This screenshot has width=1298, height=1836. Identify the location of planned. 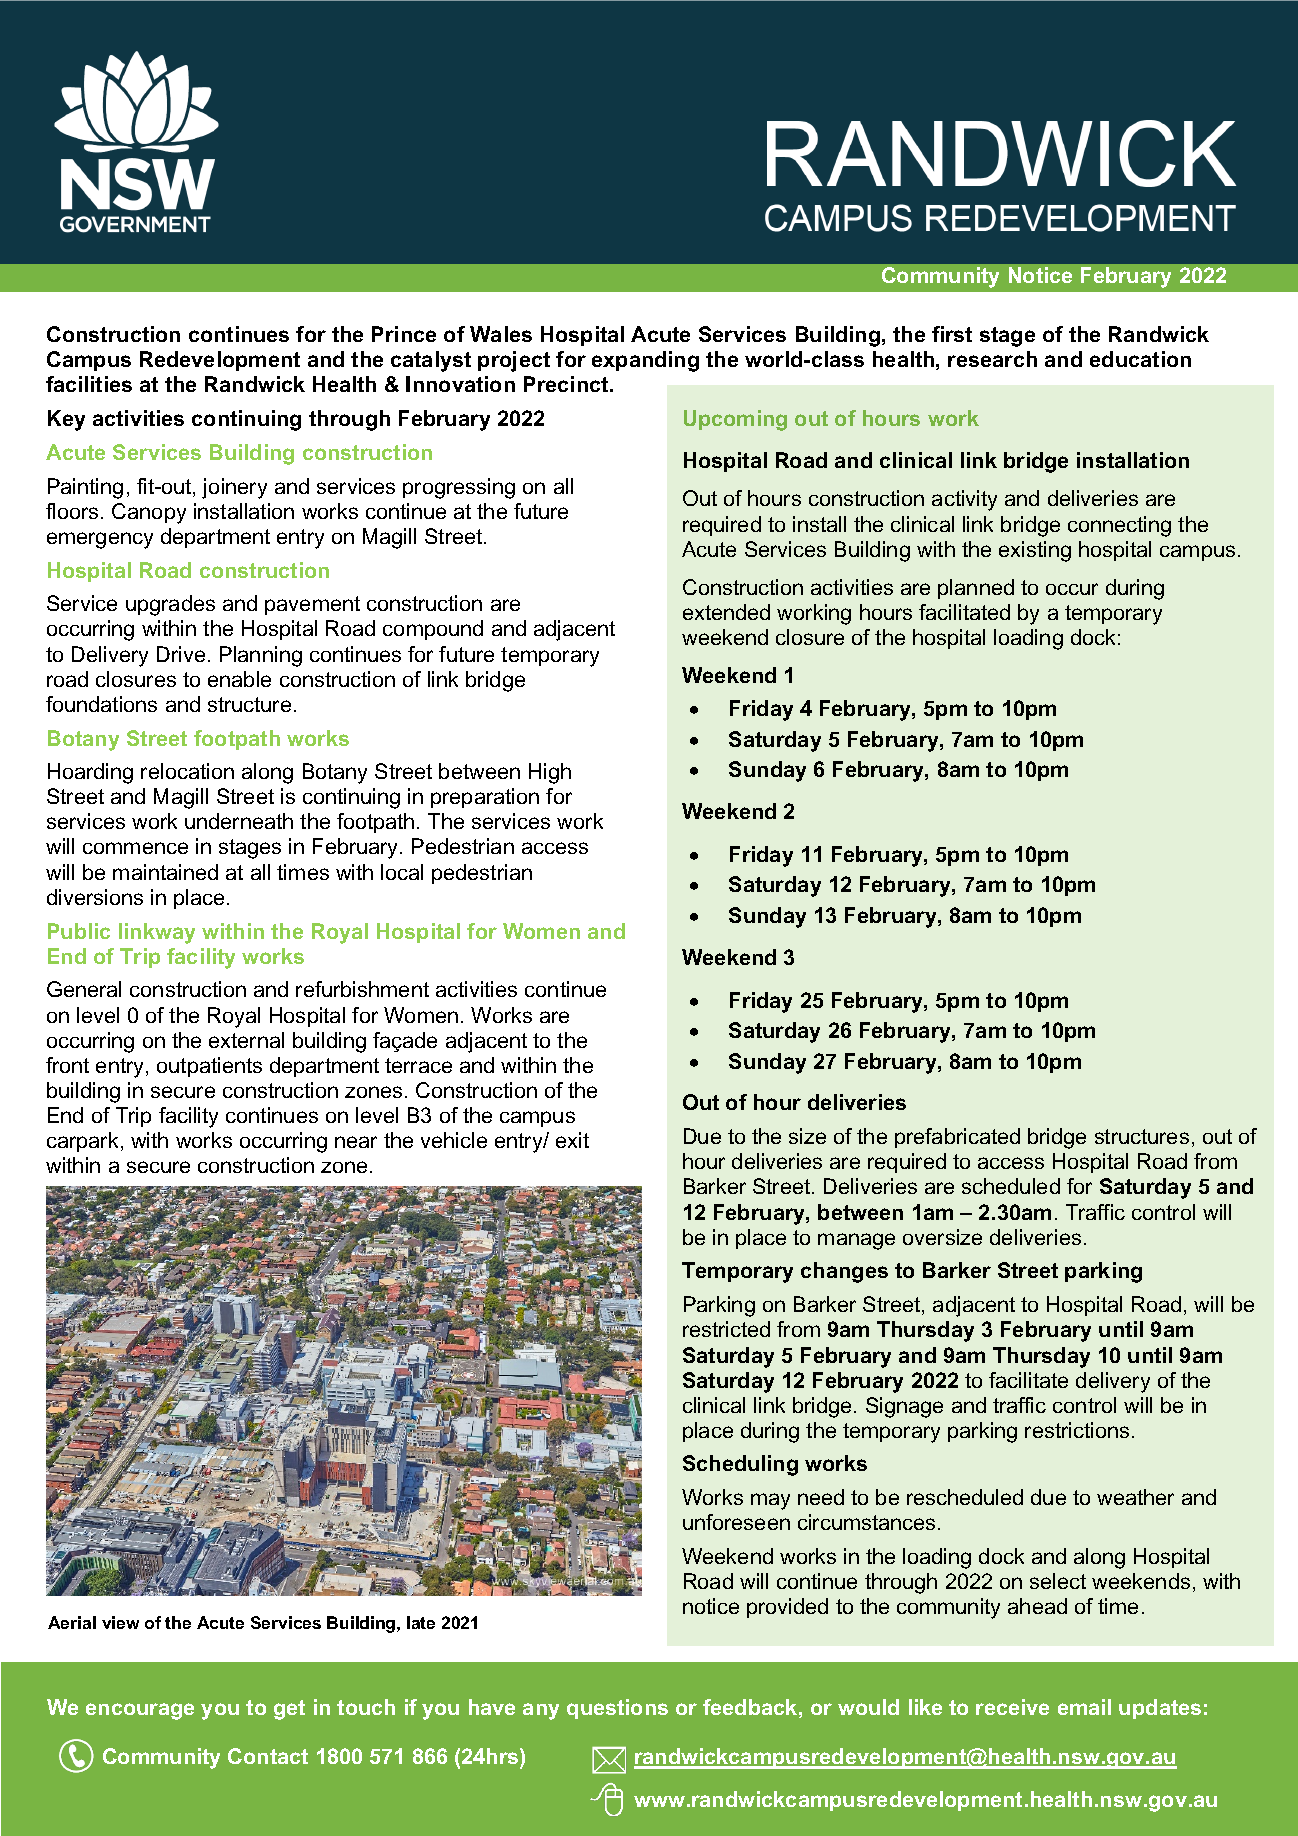
(976, 589).
